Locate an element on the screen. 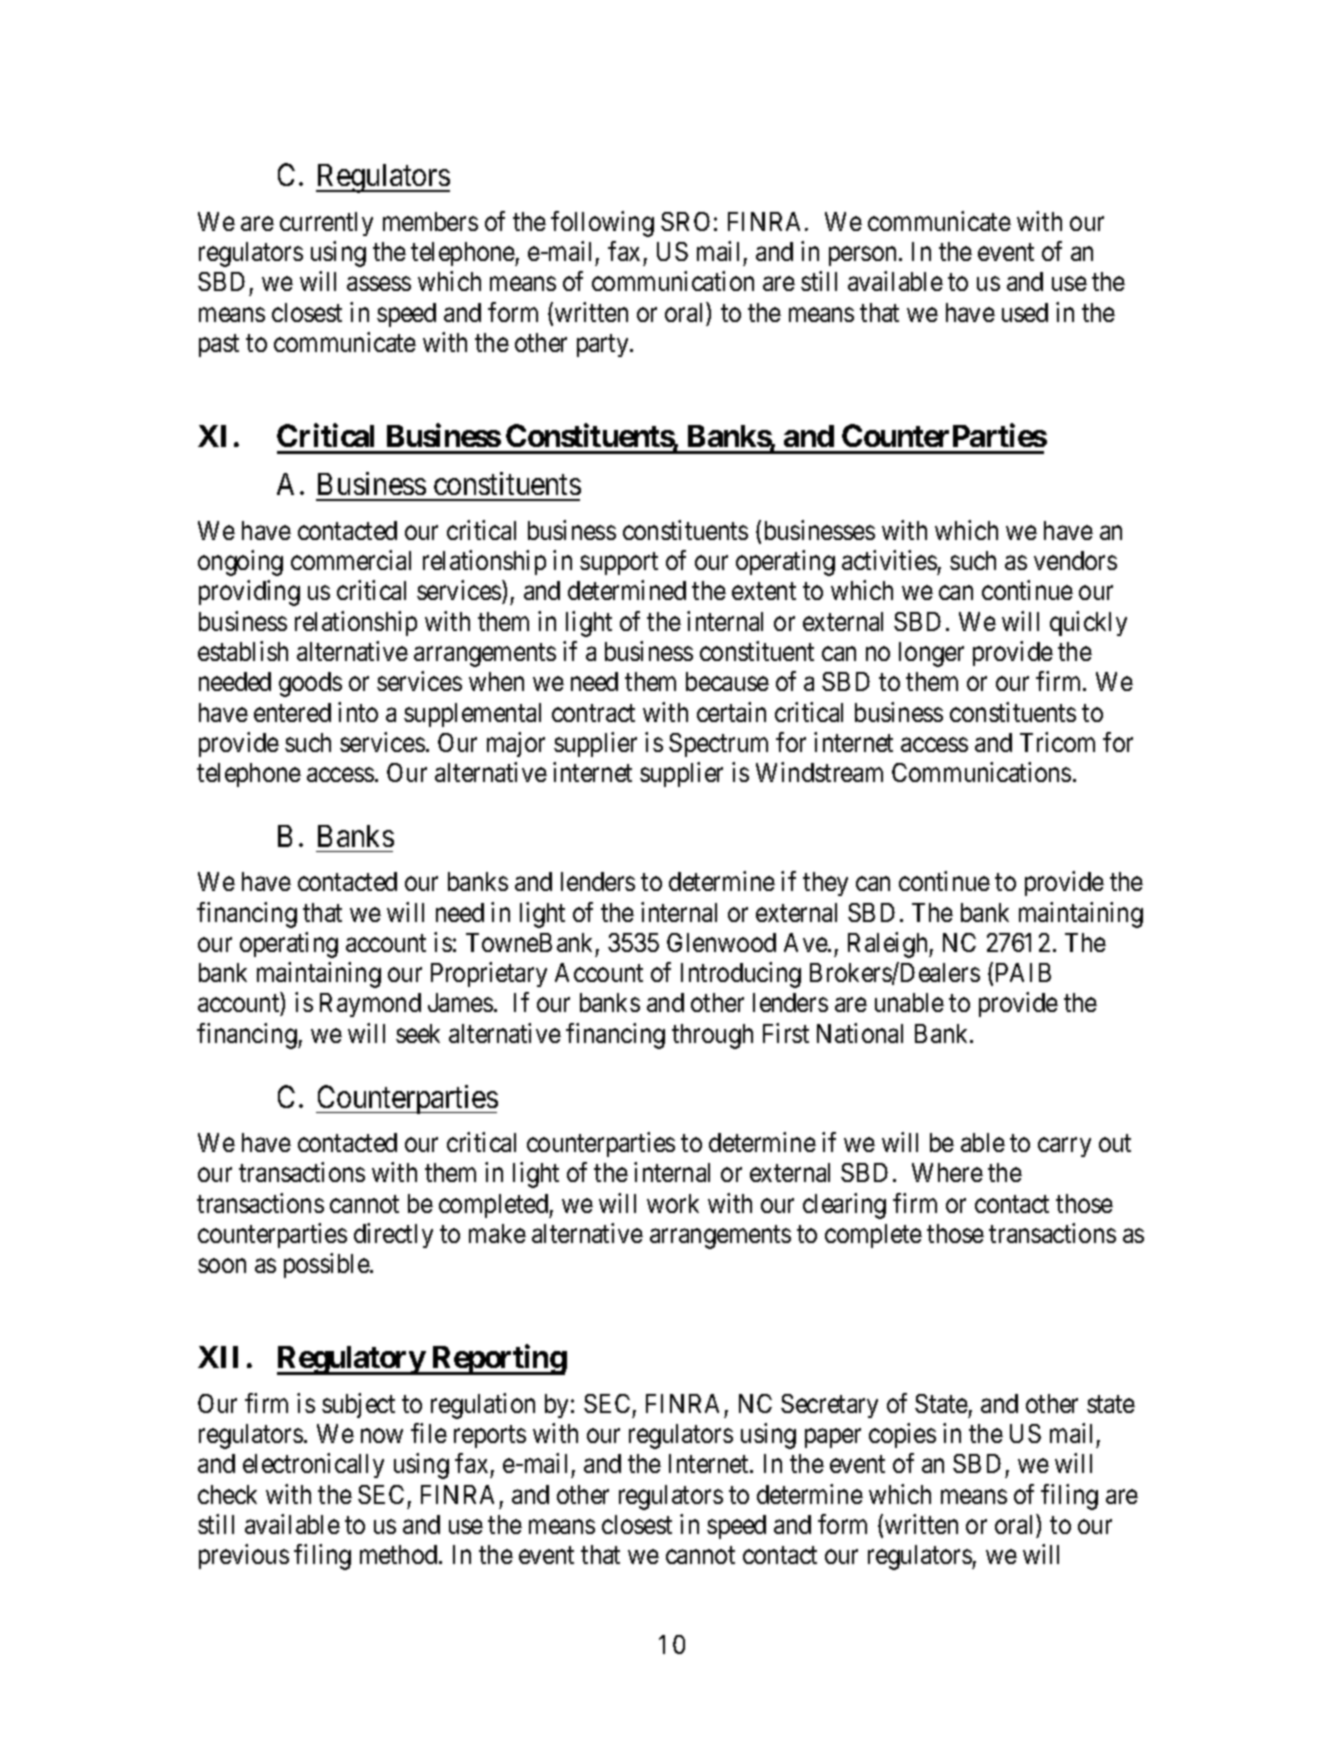 The height and width of the screenshot is (1739, 1344). directly is located at coordinates (393, 1235).
